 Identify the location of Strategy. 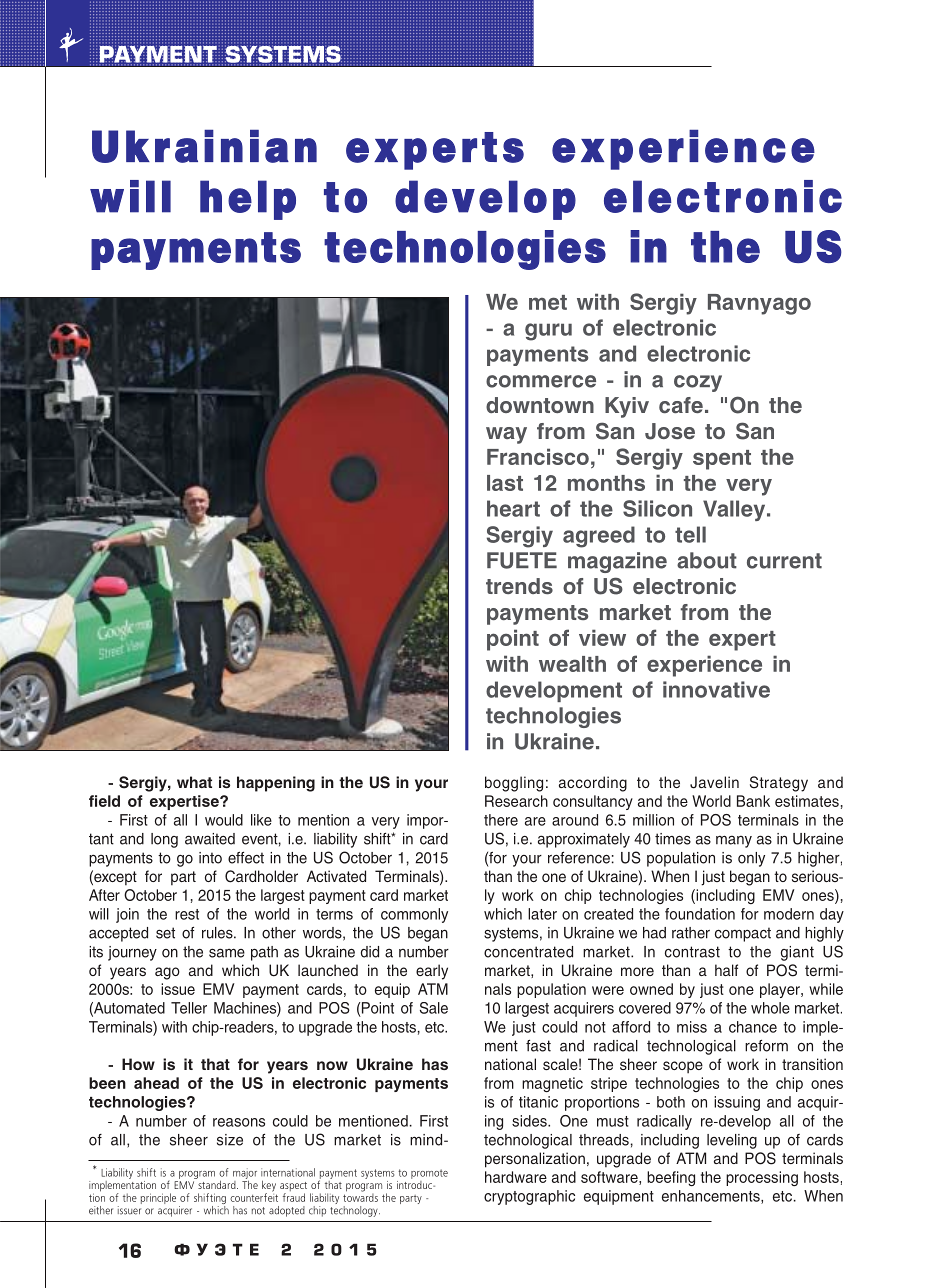
(779, 784).
